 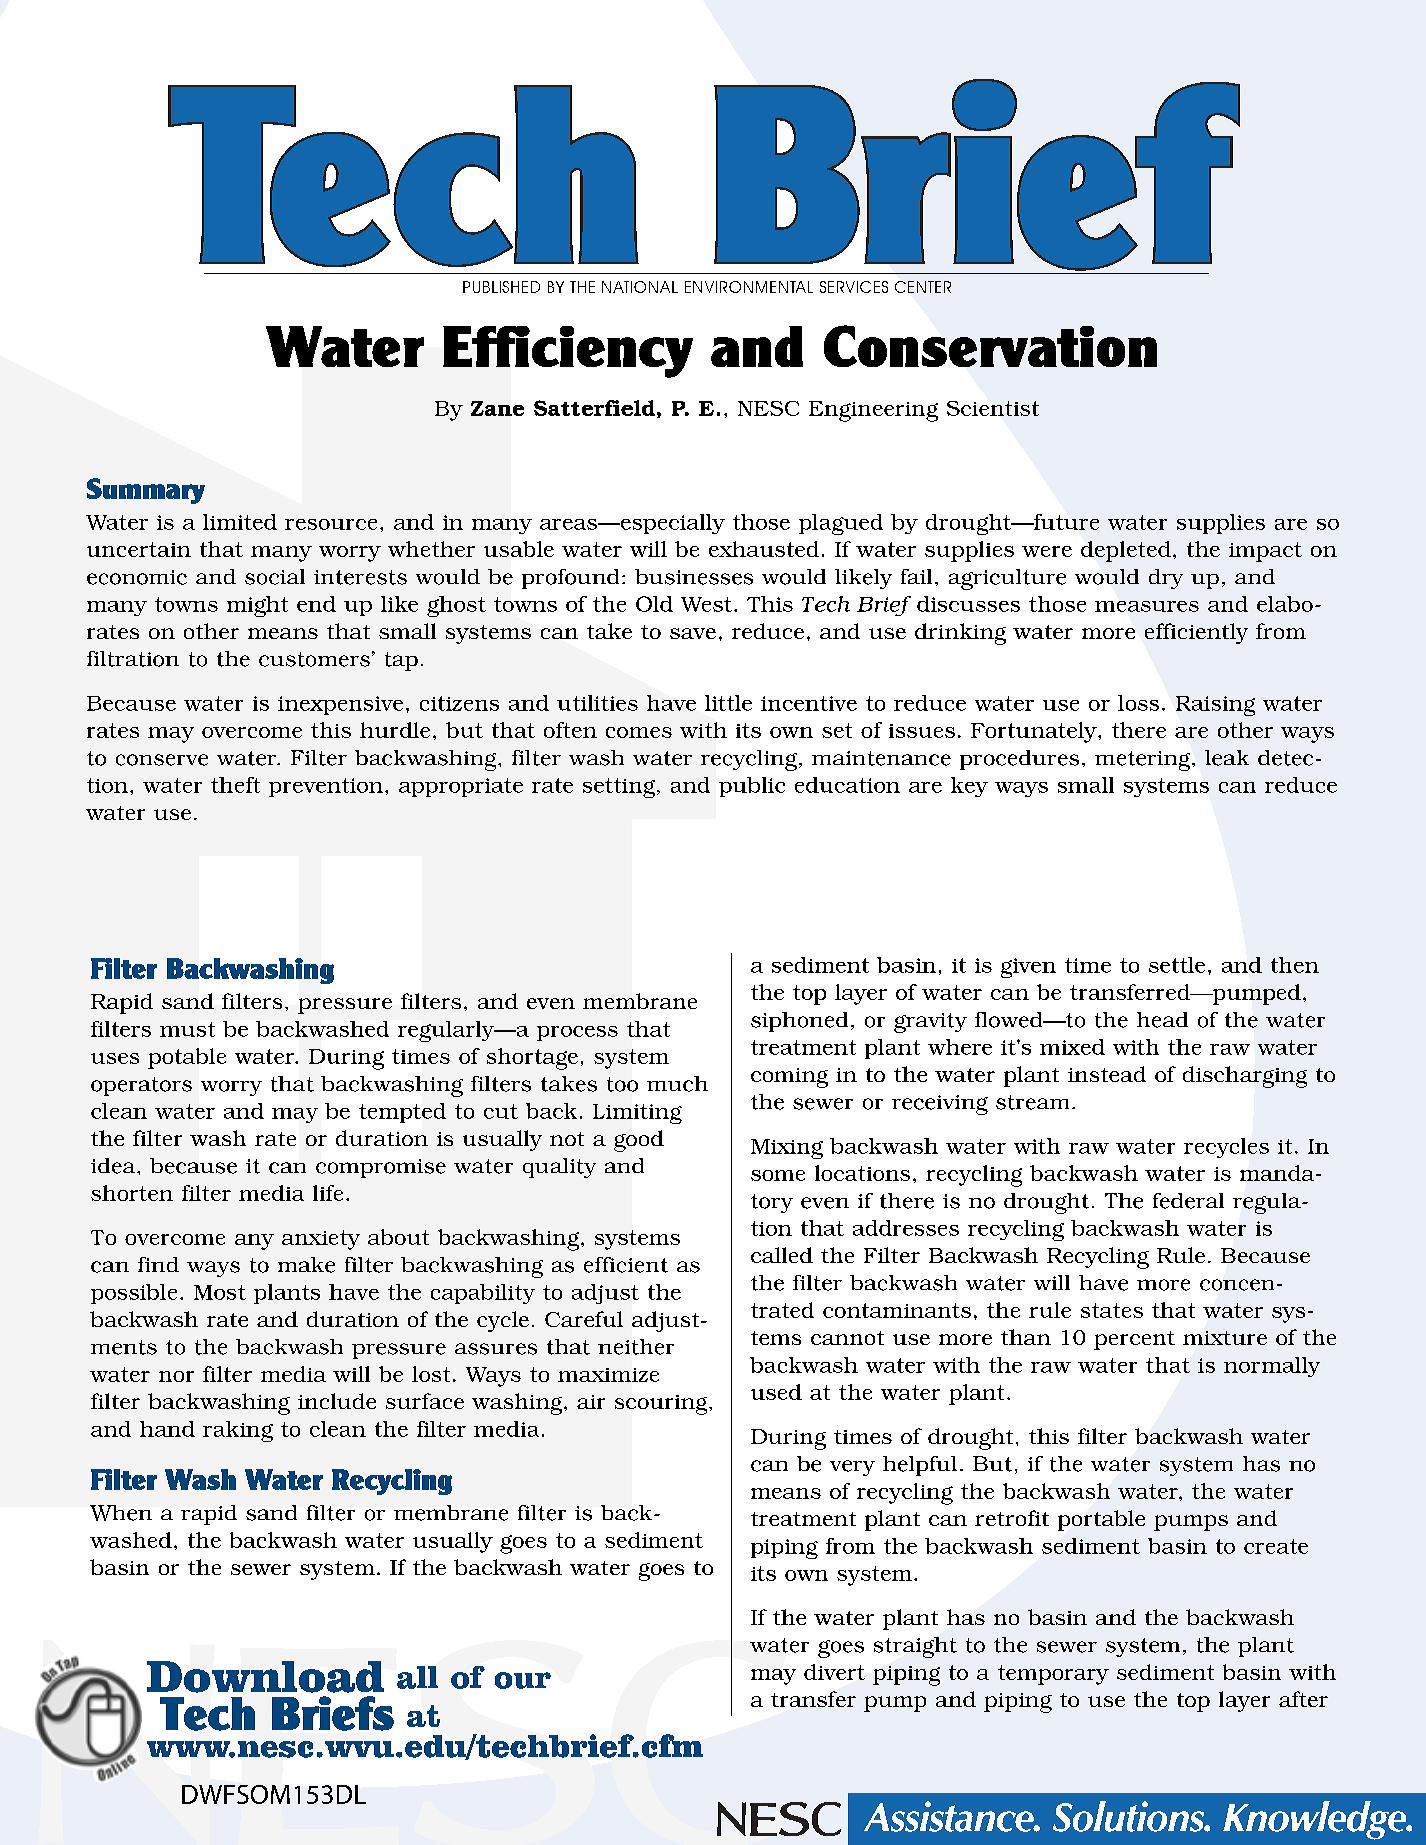 What do you see at coordinates (637, 1114) in the image?
I see `Limiting` at bounding box center [637, 1114].
